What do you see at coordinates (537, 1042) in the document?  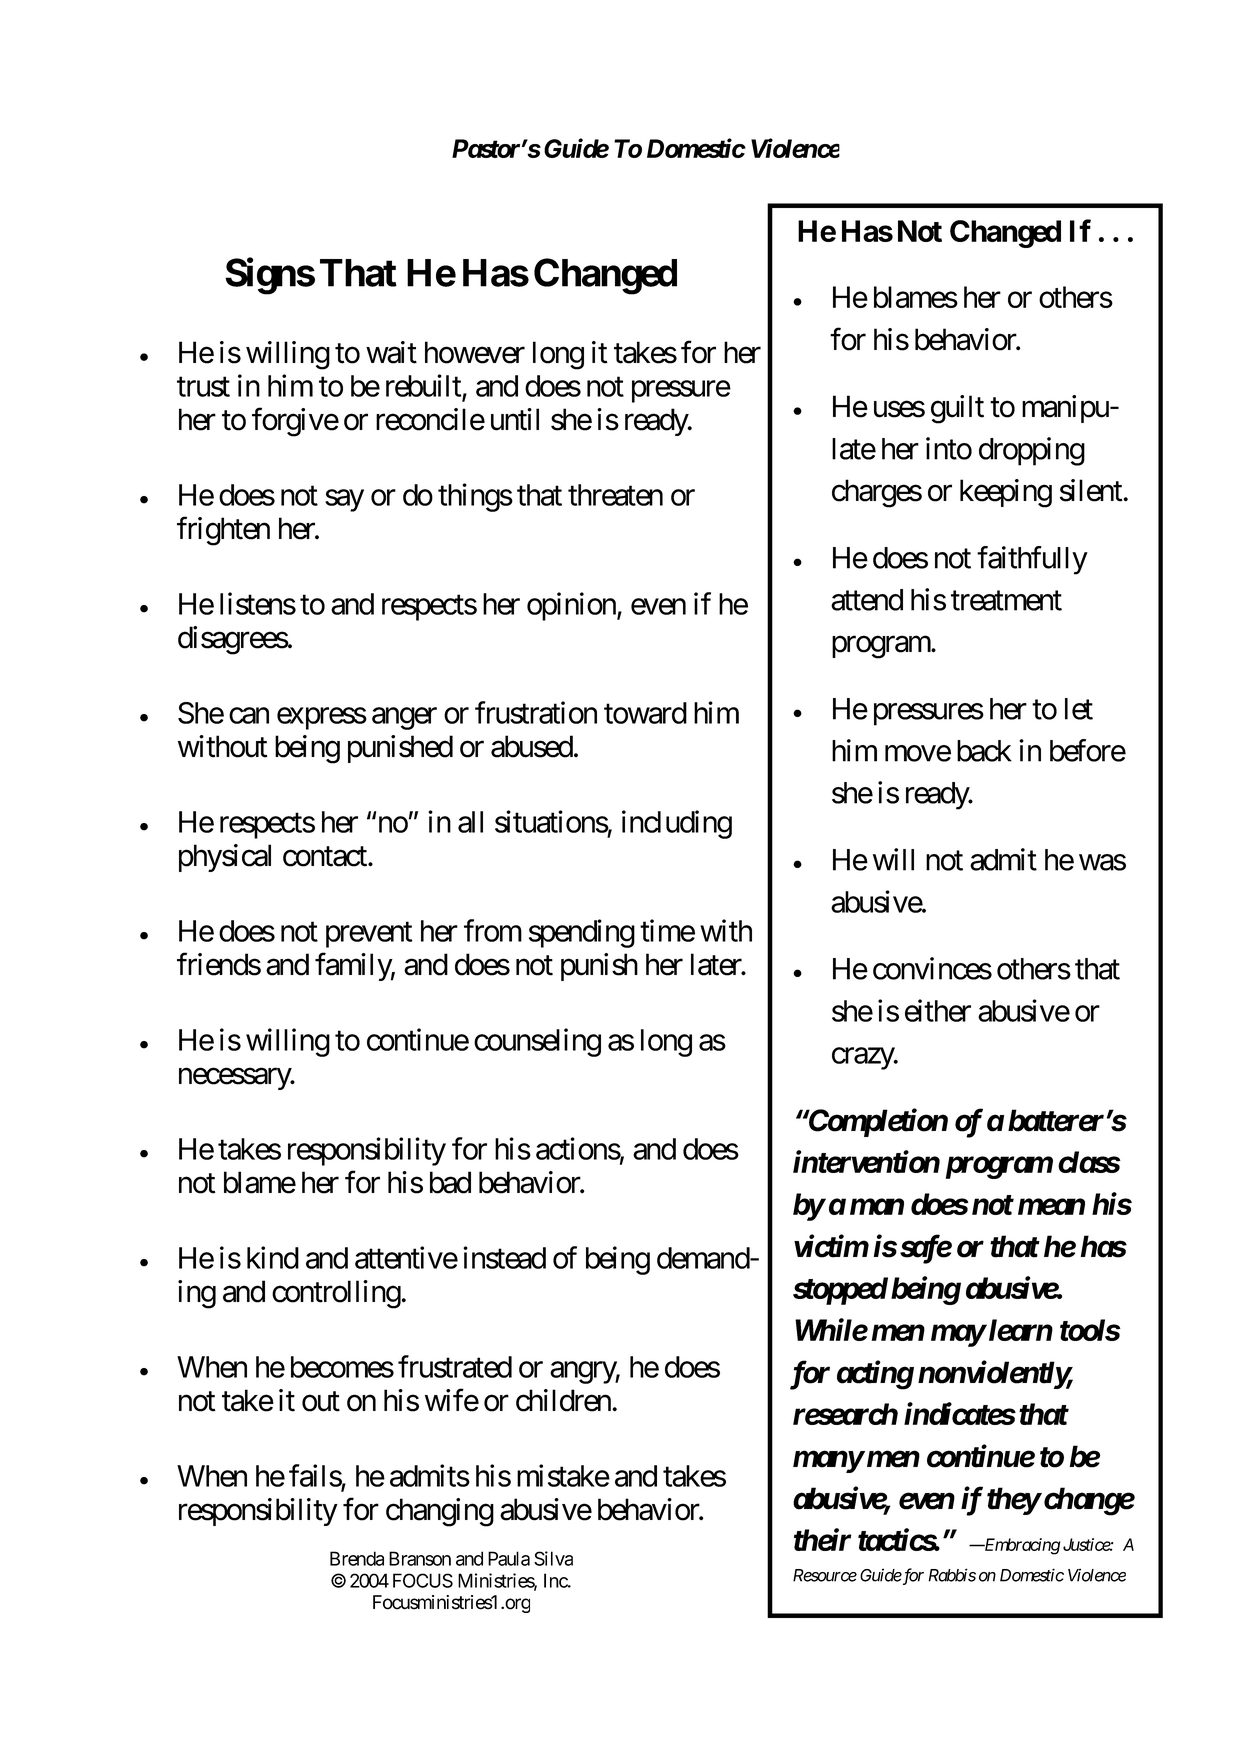 I see `counseling` at bounding box center [537, 1042].
